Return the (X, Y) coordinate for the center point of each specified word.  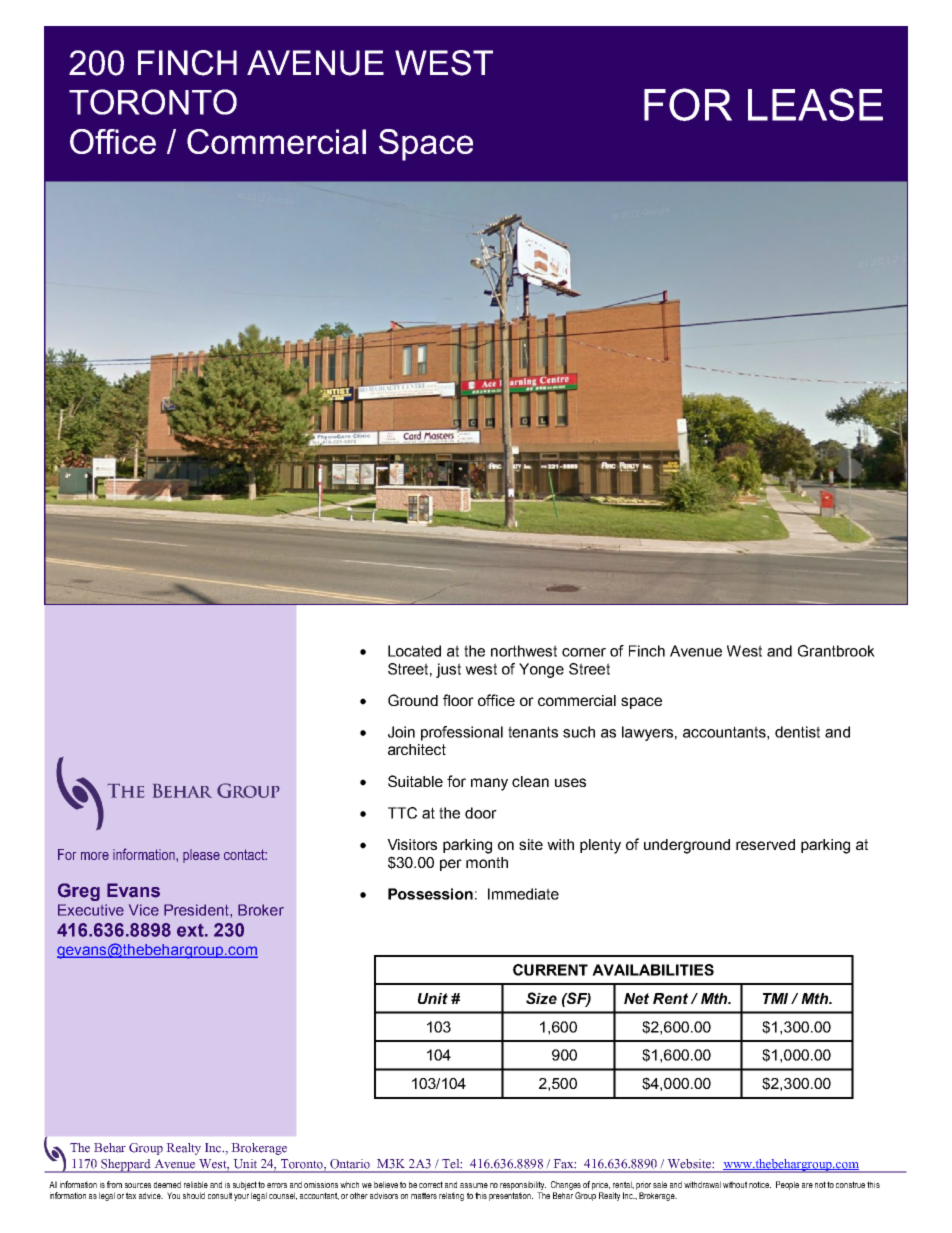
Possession (430, 894)
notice (760, 1184)
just (448, 670)
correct (431, 1184)
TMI (775, 998)
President (197, 910)
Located (414, 651)
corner (584, 652)
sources (138, 1185)
